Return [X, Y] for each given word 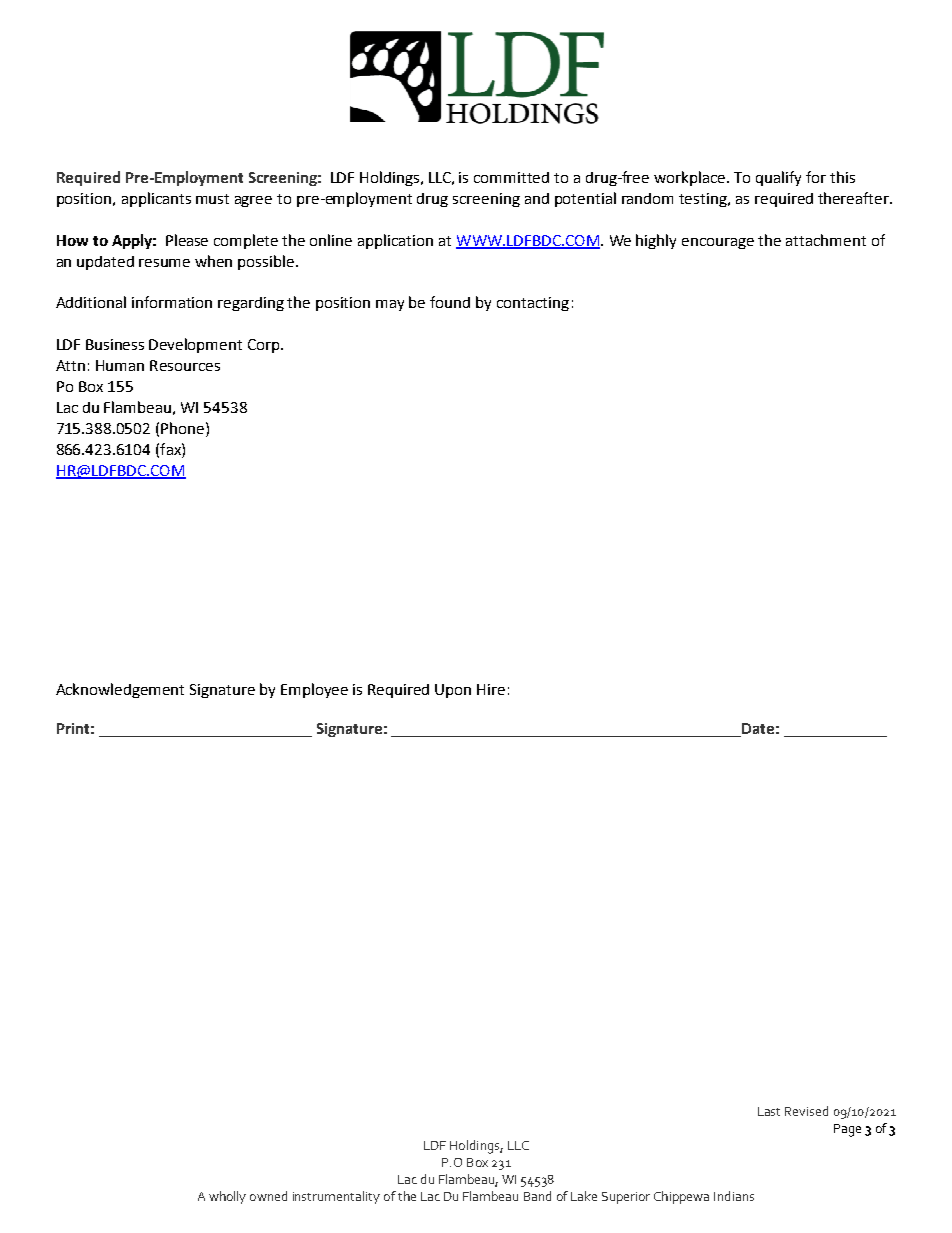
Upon [453, 691]
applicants [156, 199]
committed [511, 177]
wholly [227, 1197]
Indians [734, 1196]
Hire [491, 689]
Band [537, 1196]
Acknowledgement [120, 690]
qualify [778, 178]
